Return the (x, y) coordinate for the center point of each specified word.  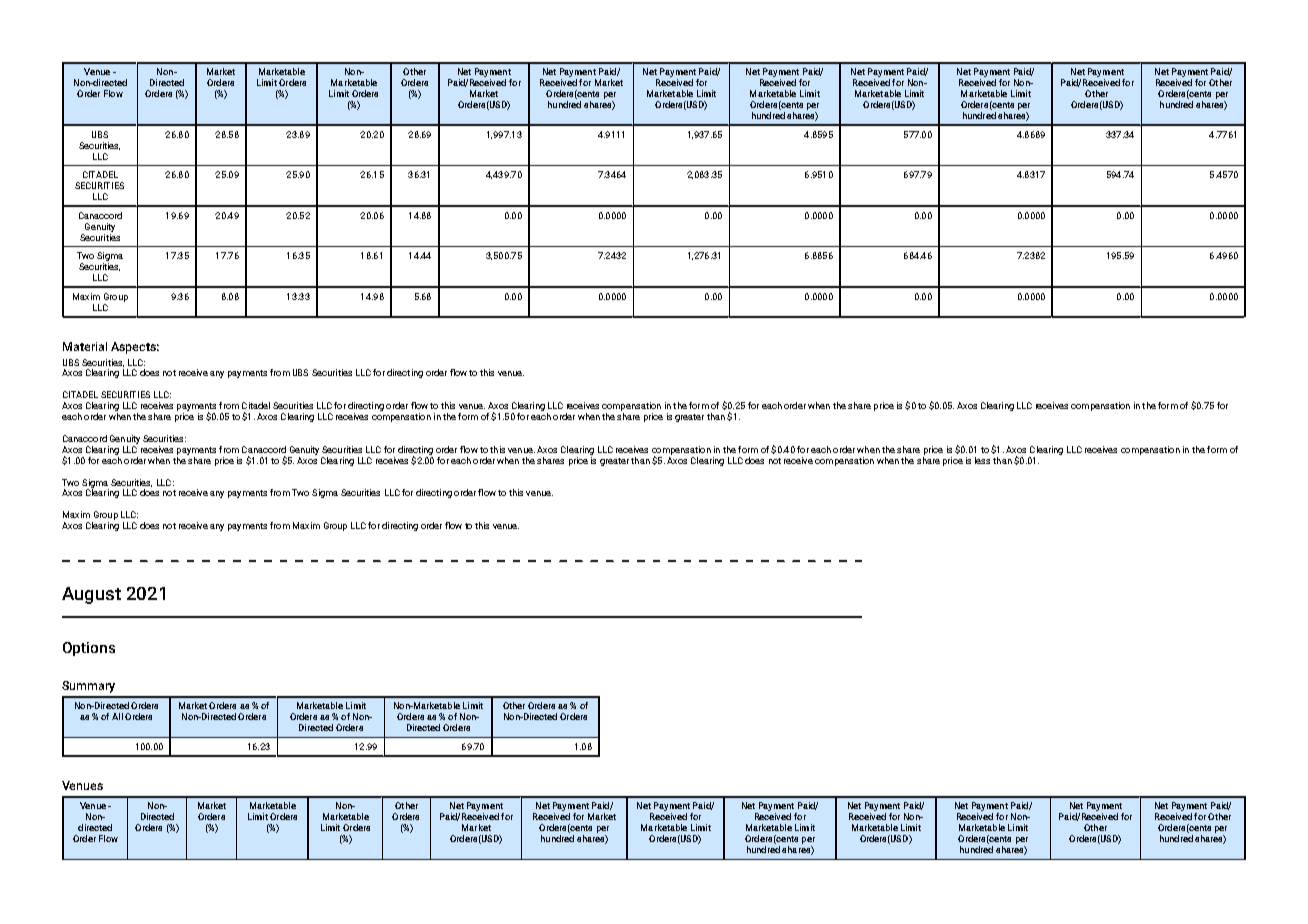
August (91, 595)
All (117, 716)
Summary (88, 687)
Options (89, 649)
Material (85, 346)
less (982, 460)
